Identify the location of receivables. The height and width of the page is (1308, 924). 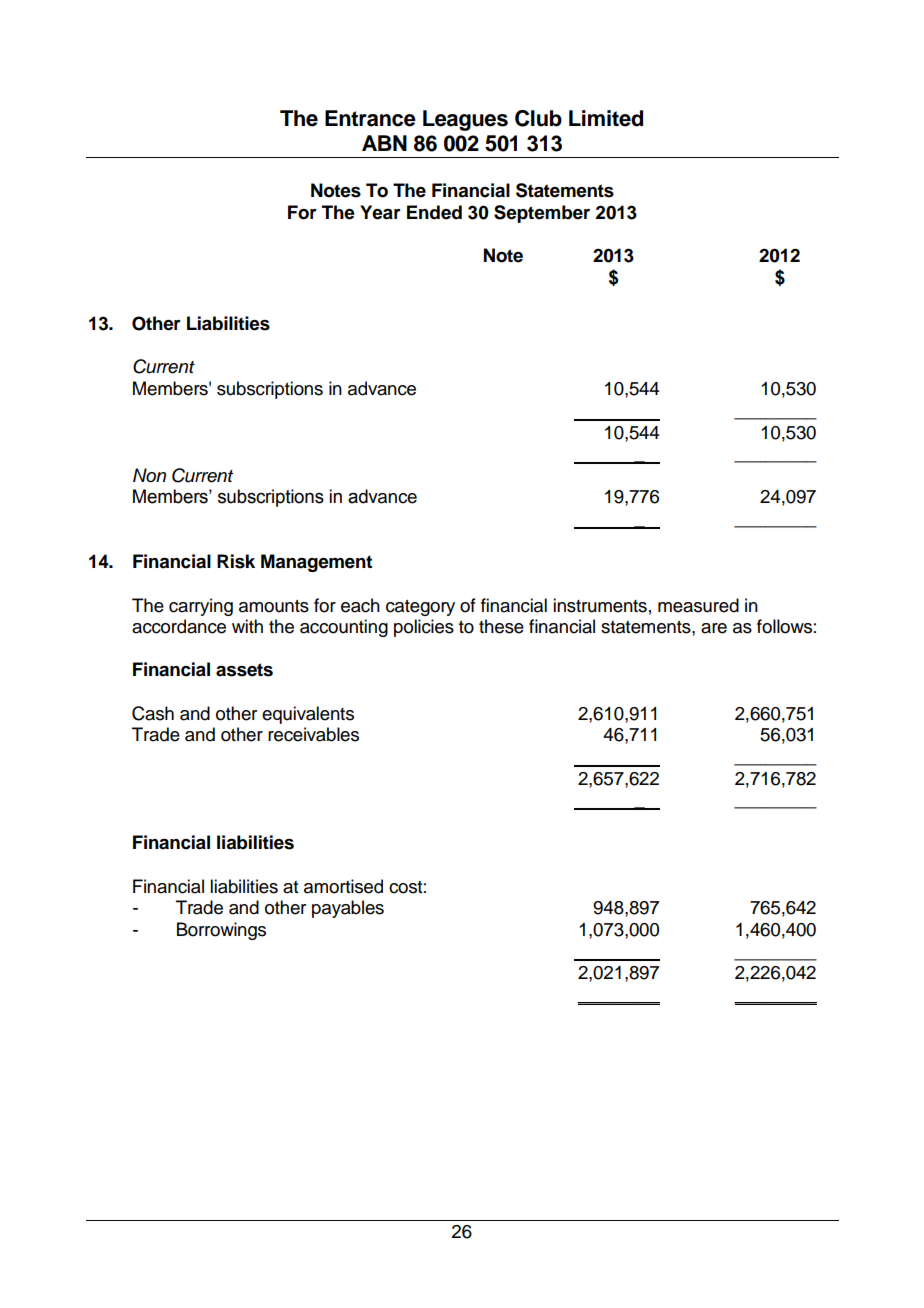
(313, 734).
